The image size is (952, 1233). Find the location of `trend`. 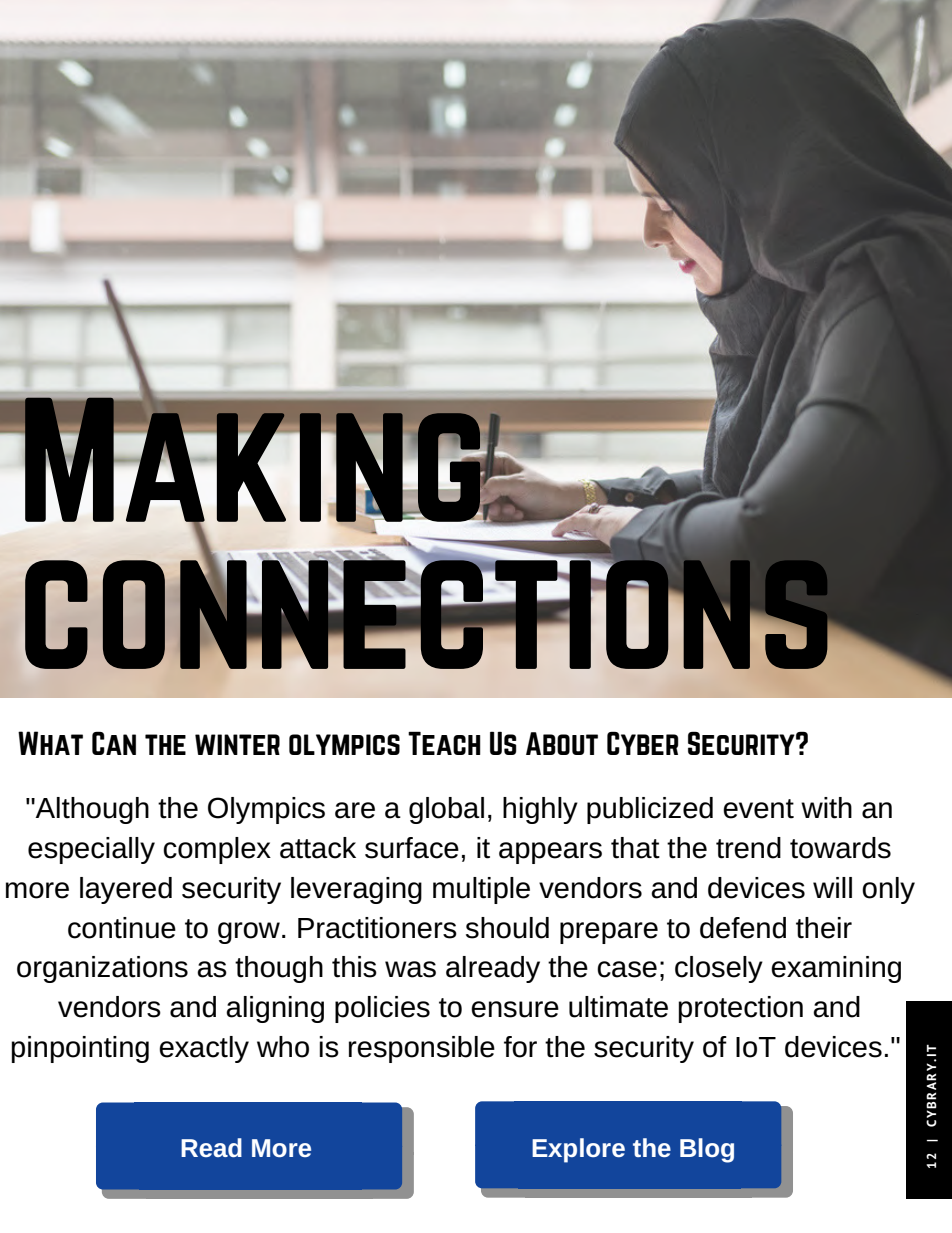

trend is located at coordinates (748, 848).
